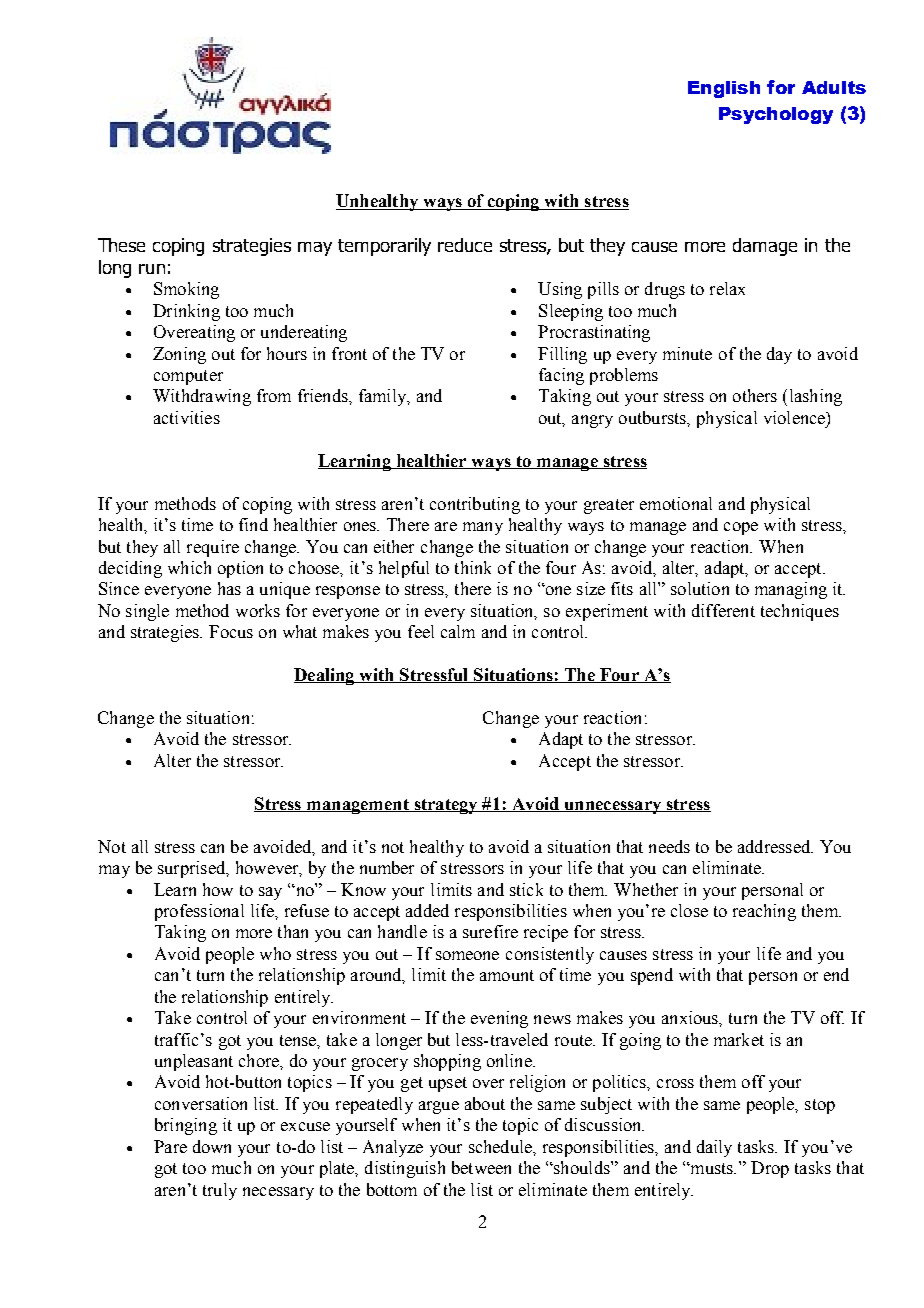 This screenshot has height=1308, width=924. What do you see at coordinates (775, 846) in the screenshot?
I see `addressed` at bounding box center [775, 846].
